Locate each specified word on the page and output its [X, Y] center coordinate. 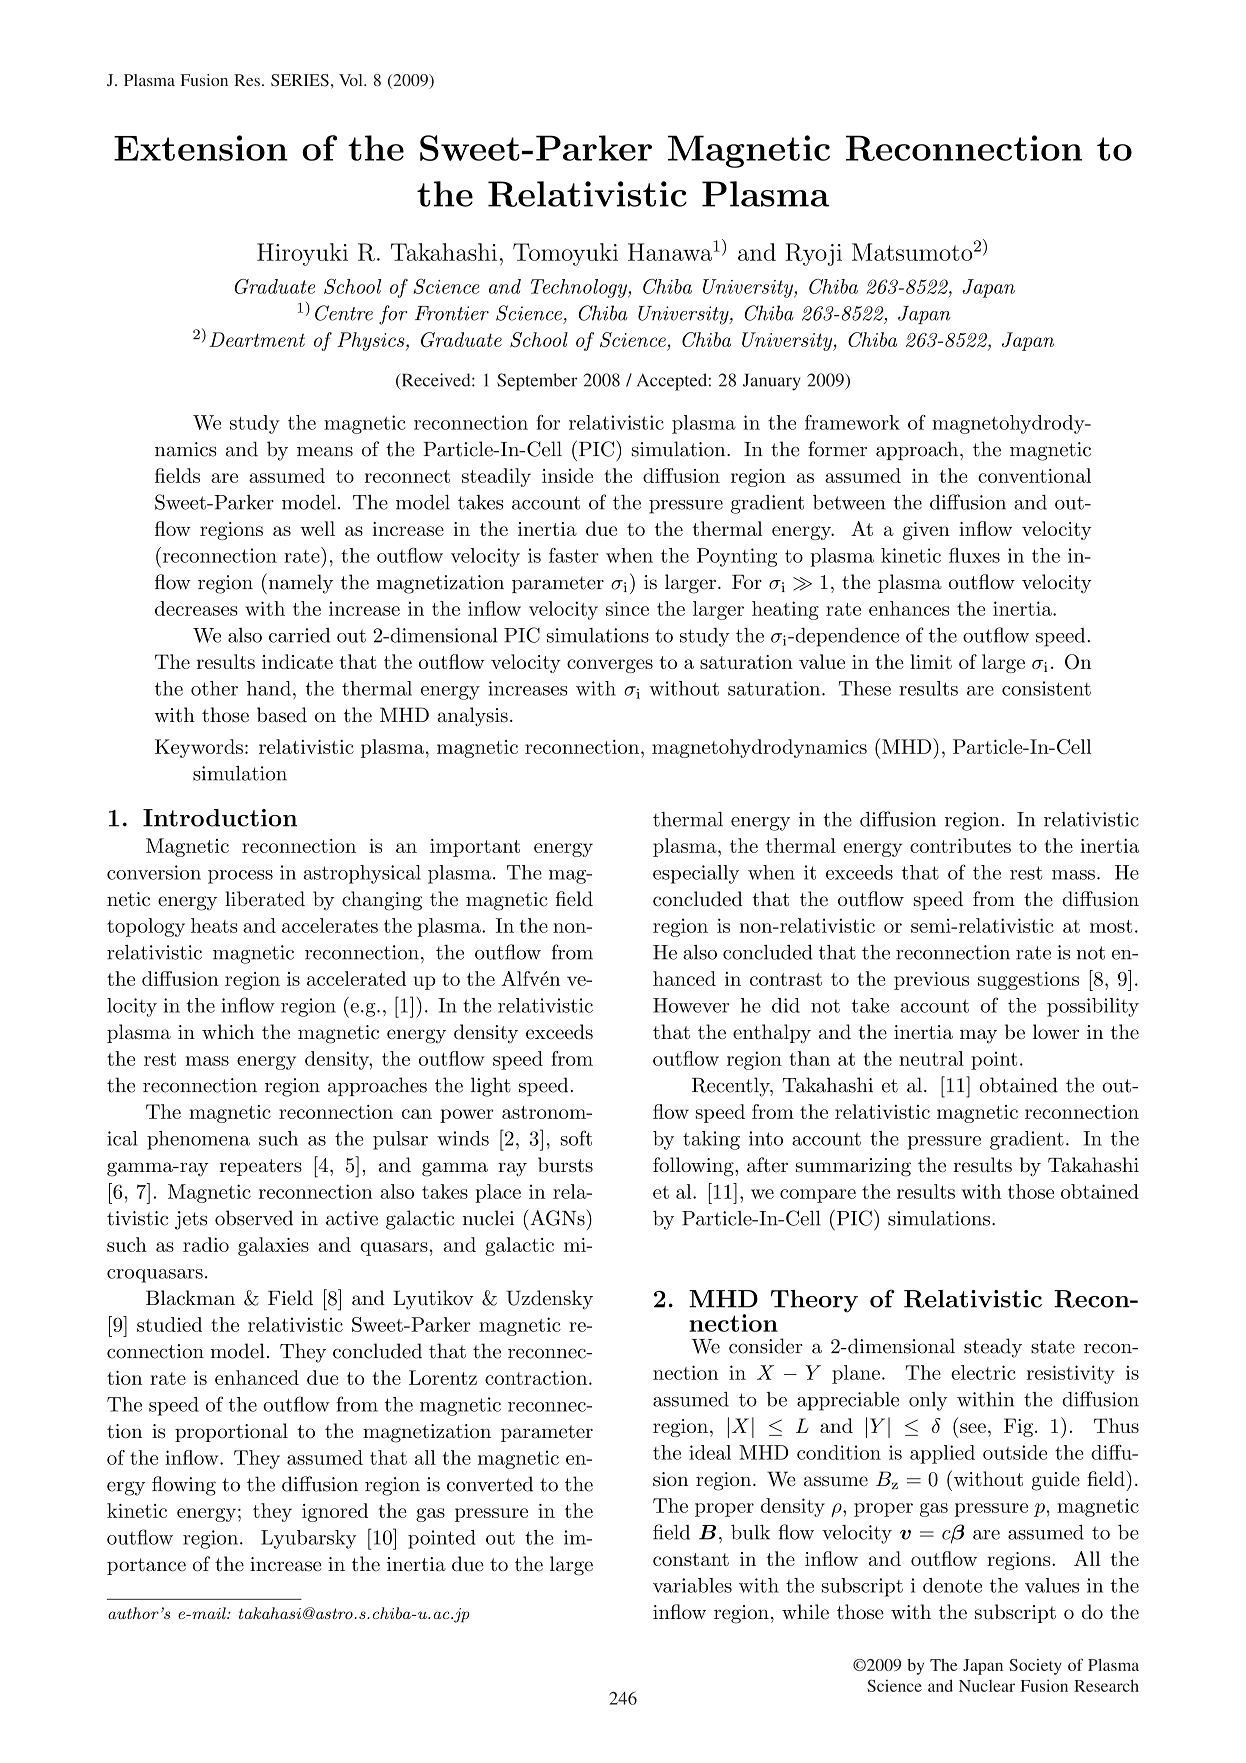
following [694, 1167]
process [240, 877]
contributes [960, 845]
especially [696, 874]
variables [692, 1585]
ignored [335, 1512]
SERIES [300, 80]
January [772, 382]
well [317, 528]
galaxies [273, 1246]
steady [993, 1348]
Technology [580, 288]
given [926, 531]
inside [567, 475]
